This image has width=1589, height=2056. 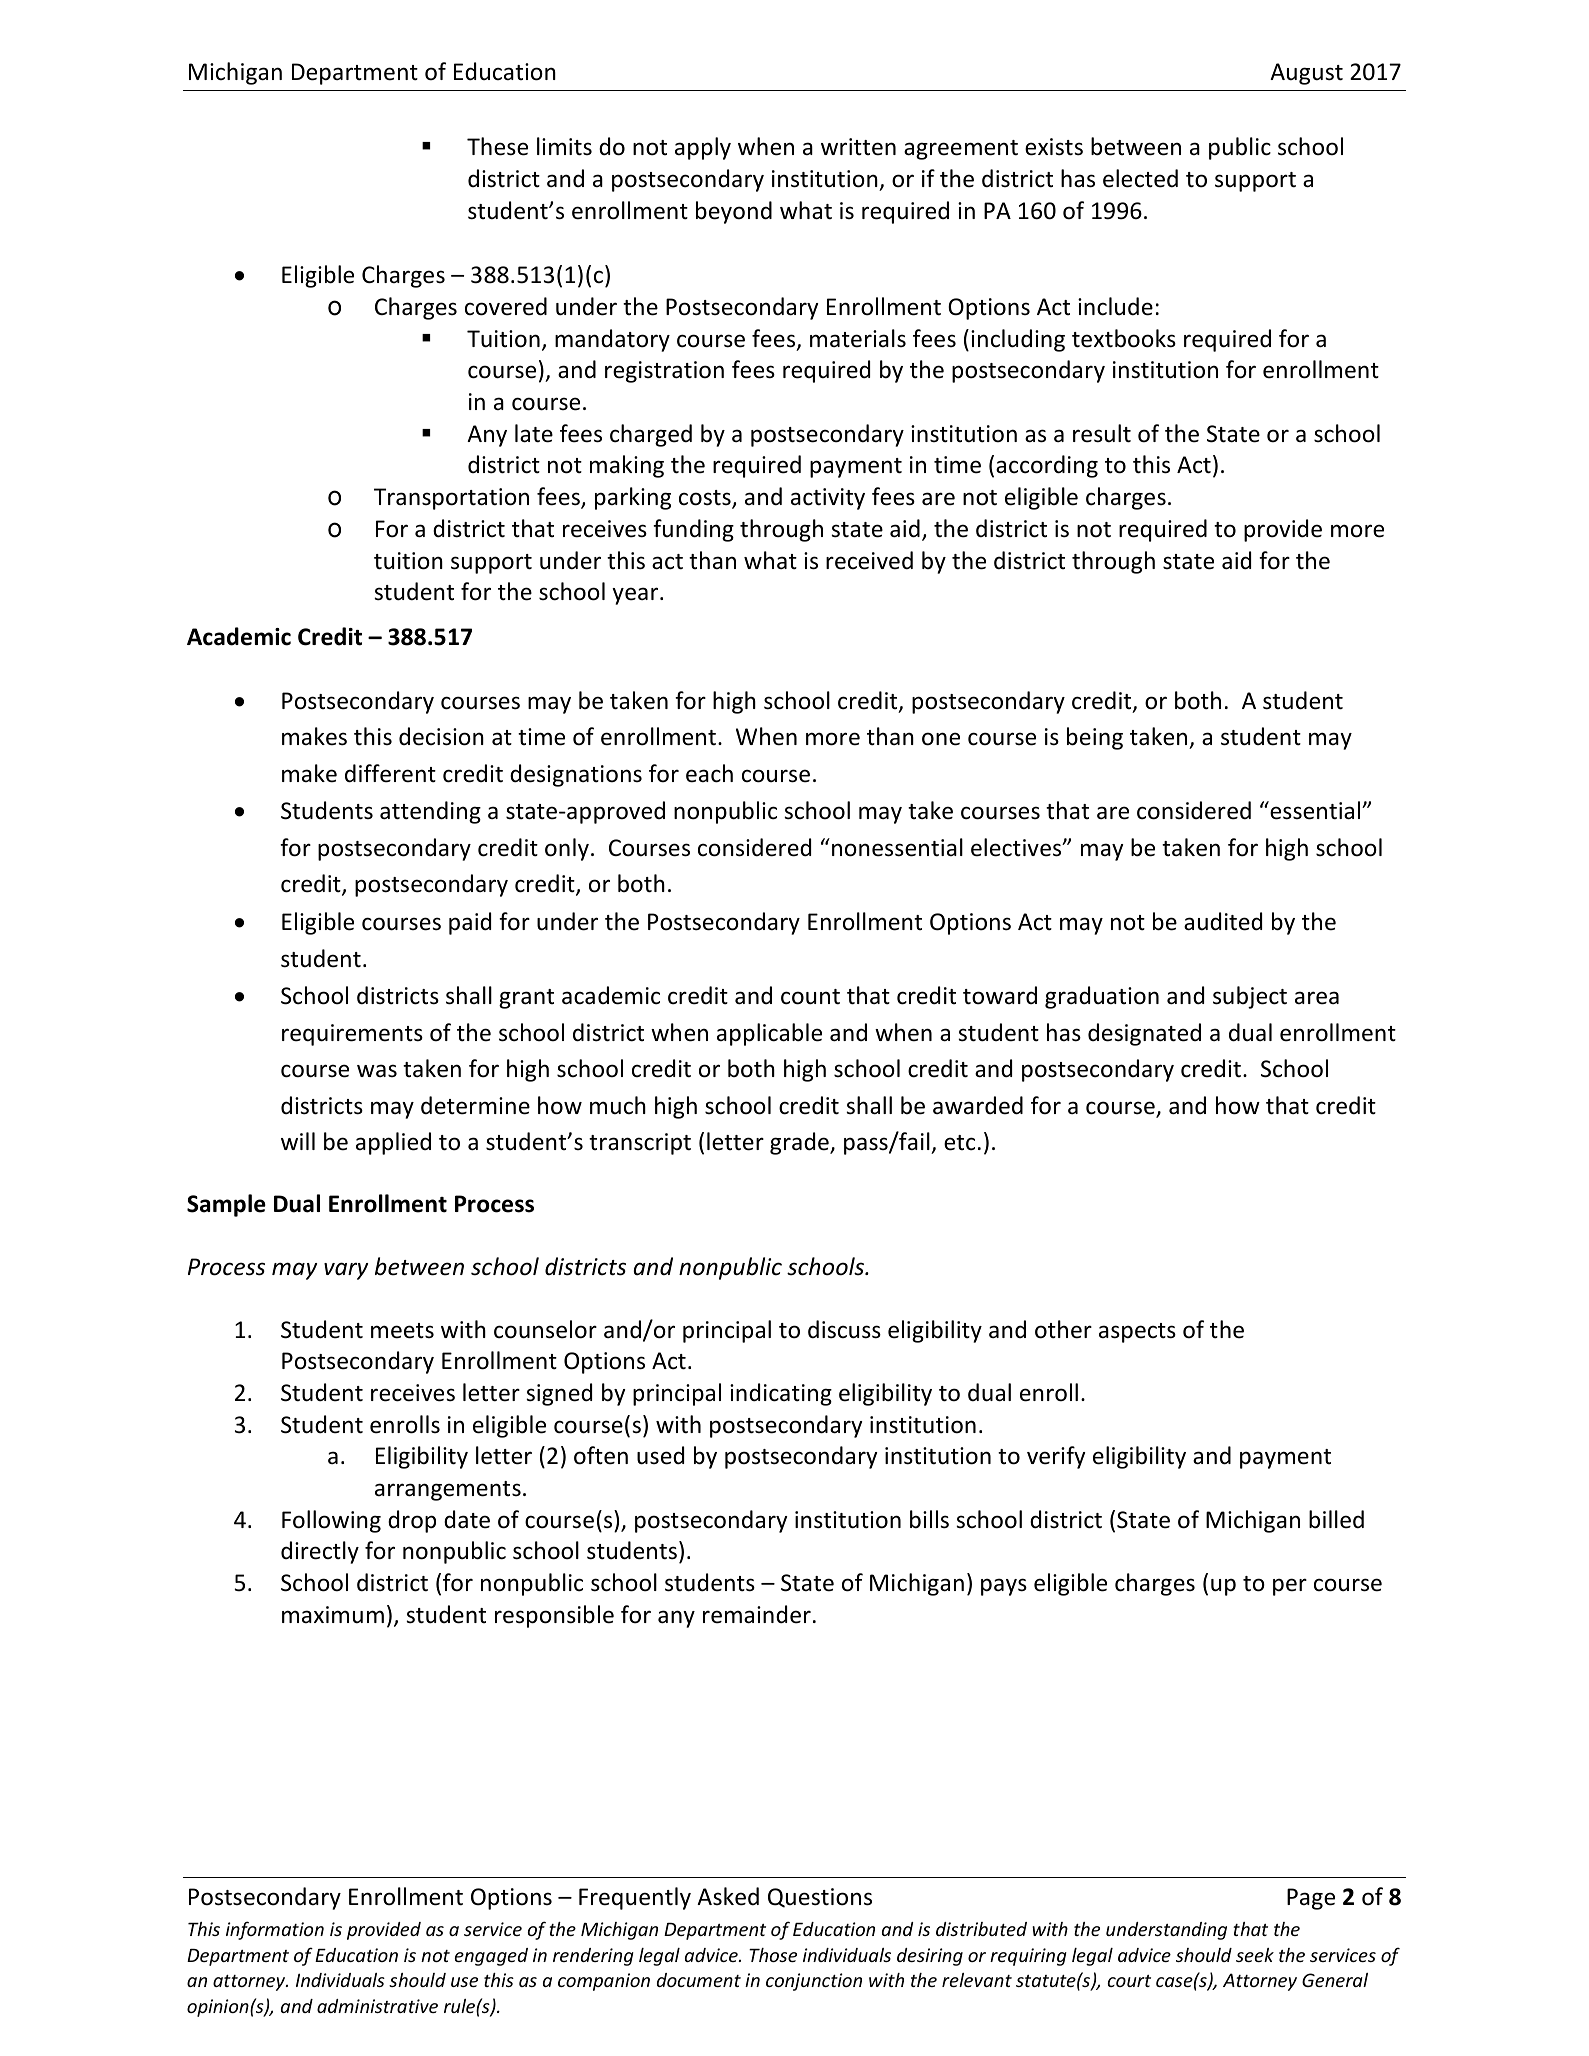 What do you see at coordinates (497, 146) in the image?
I see `These` at bounding box center [497, 146].
